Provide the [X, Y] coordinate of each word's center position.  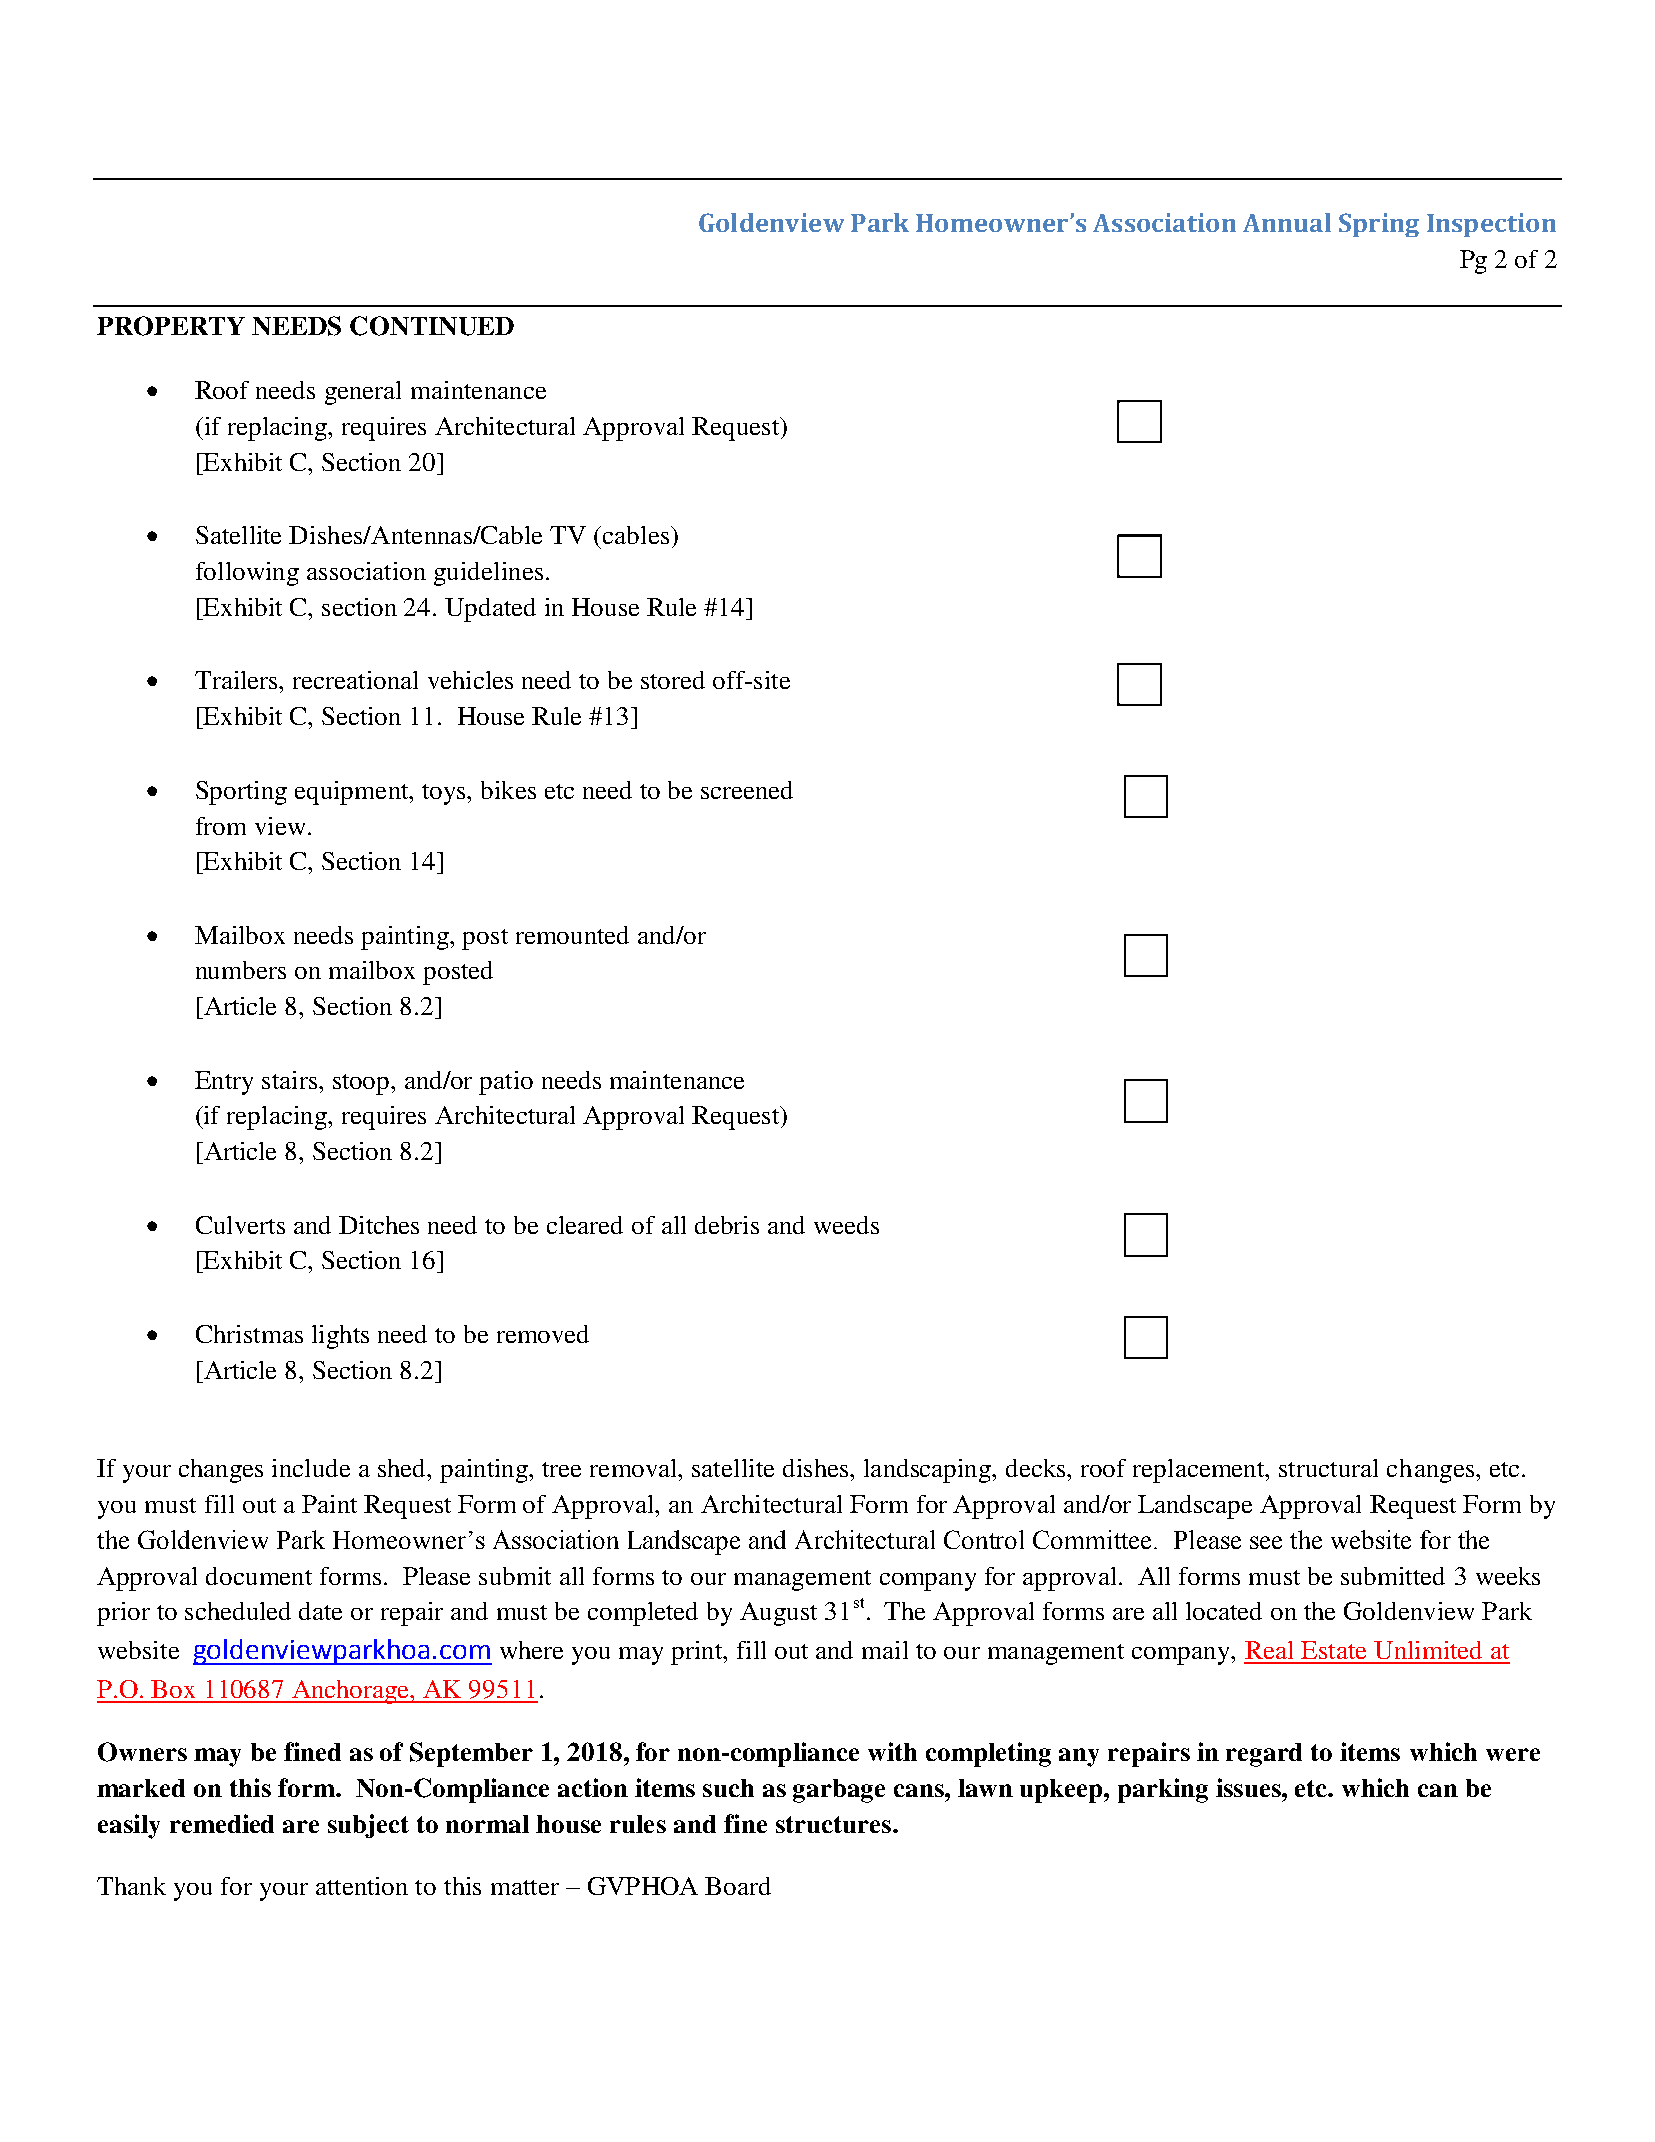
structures [833, 1824]
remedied [222, 1823]
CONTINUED [432, 326]
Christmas [249, 1334]
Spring [1379, 225]
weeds [846, 1225]
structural [1328, 1468]
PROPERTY [171, 326]
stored [673, 680]
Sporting [241, 793]
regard [1264, 1755]
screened [747, 790]
